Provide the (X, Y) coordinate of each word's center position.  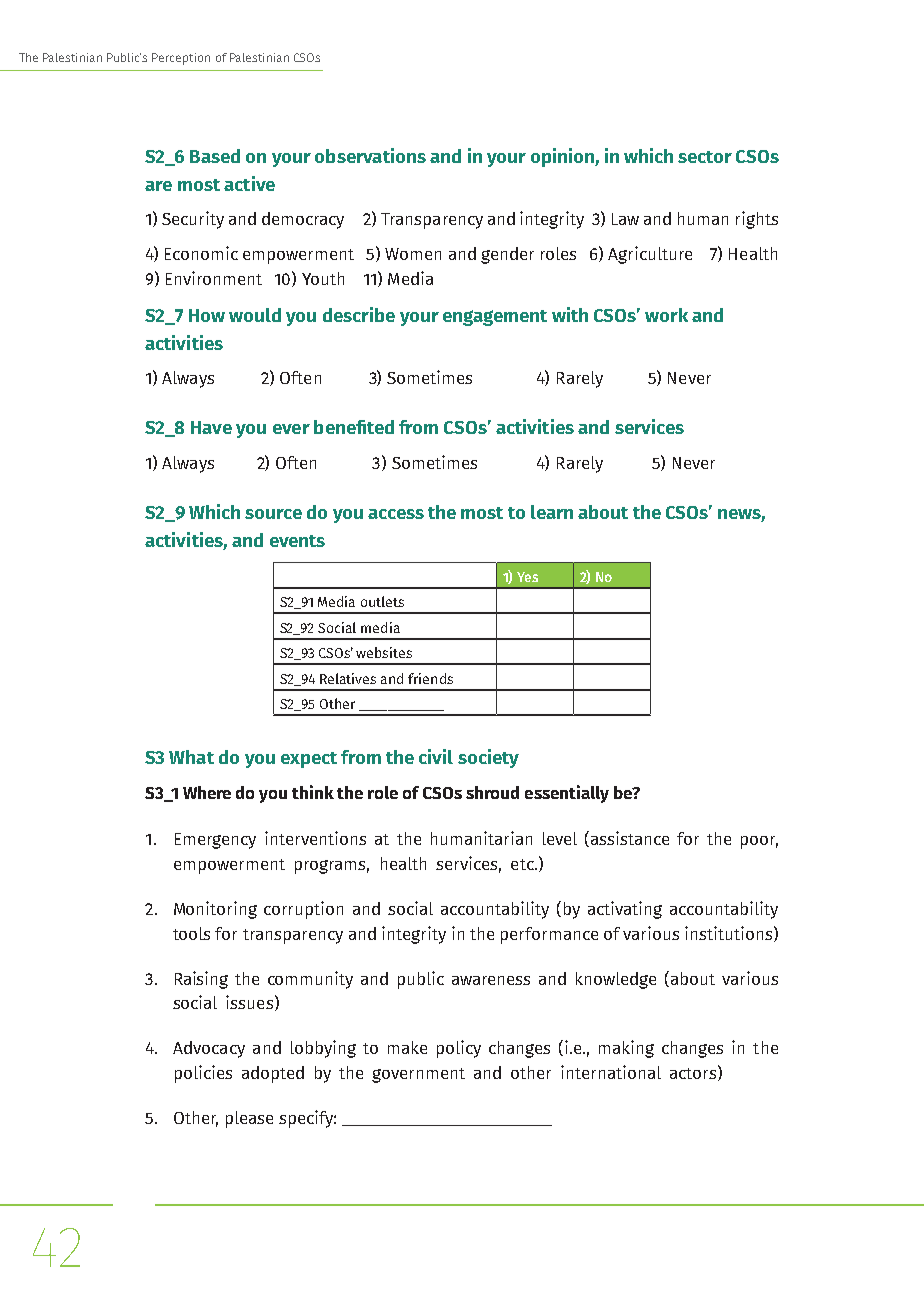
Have (211, 427)
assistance (630, 838)
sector (705, 157)
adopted (273, 1074)
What (191, 757)
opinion (563, 157)
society (488, 758)
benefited (354, 427)
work (666, 315)
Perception (181, 59)
